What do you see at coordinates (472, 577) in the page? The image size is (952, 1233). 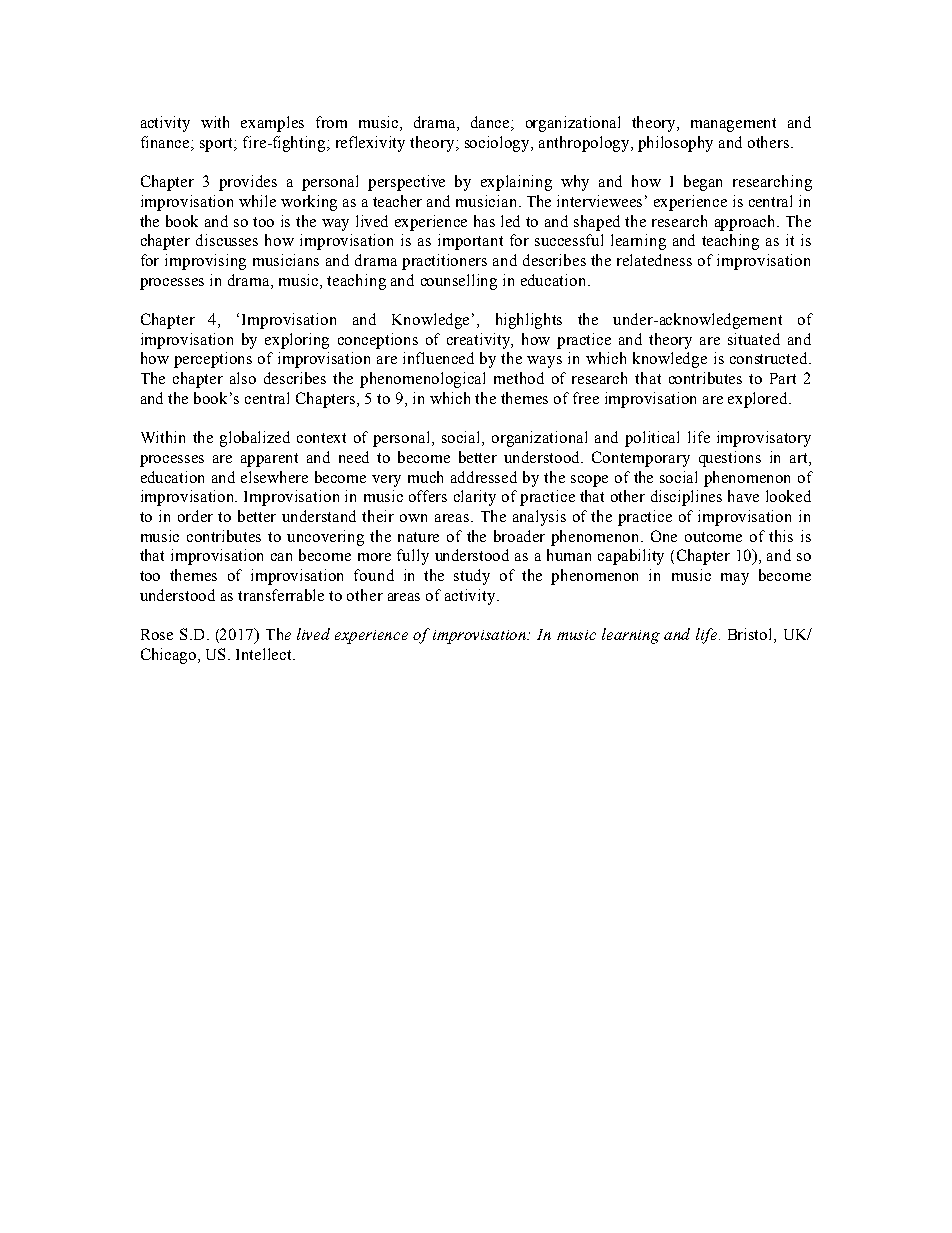 I see `study` at bounding box center [472, 577].
